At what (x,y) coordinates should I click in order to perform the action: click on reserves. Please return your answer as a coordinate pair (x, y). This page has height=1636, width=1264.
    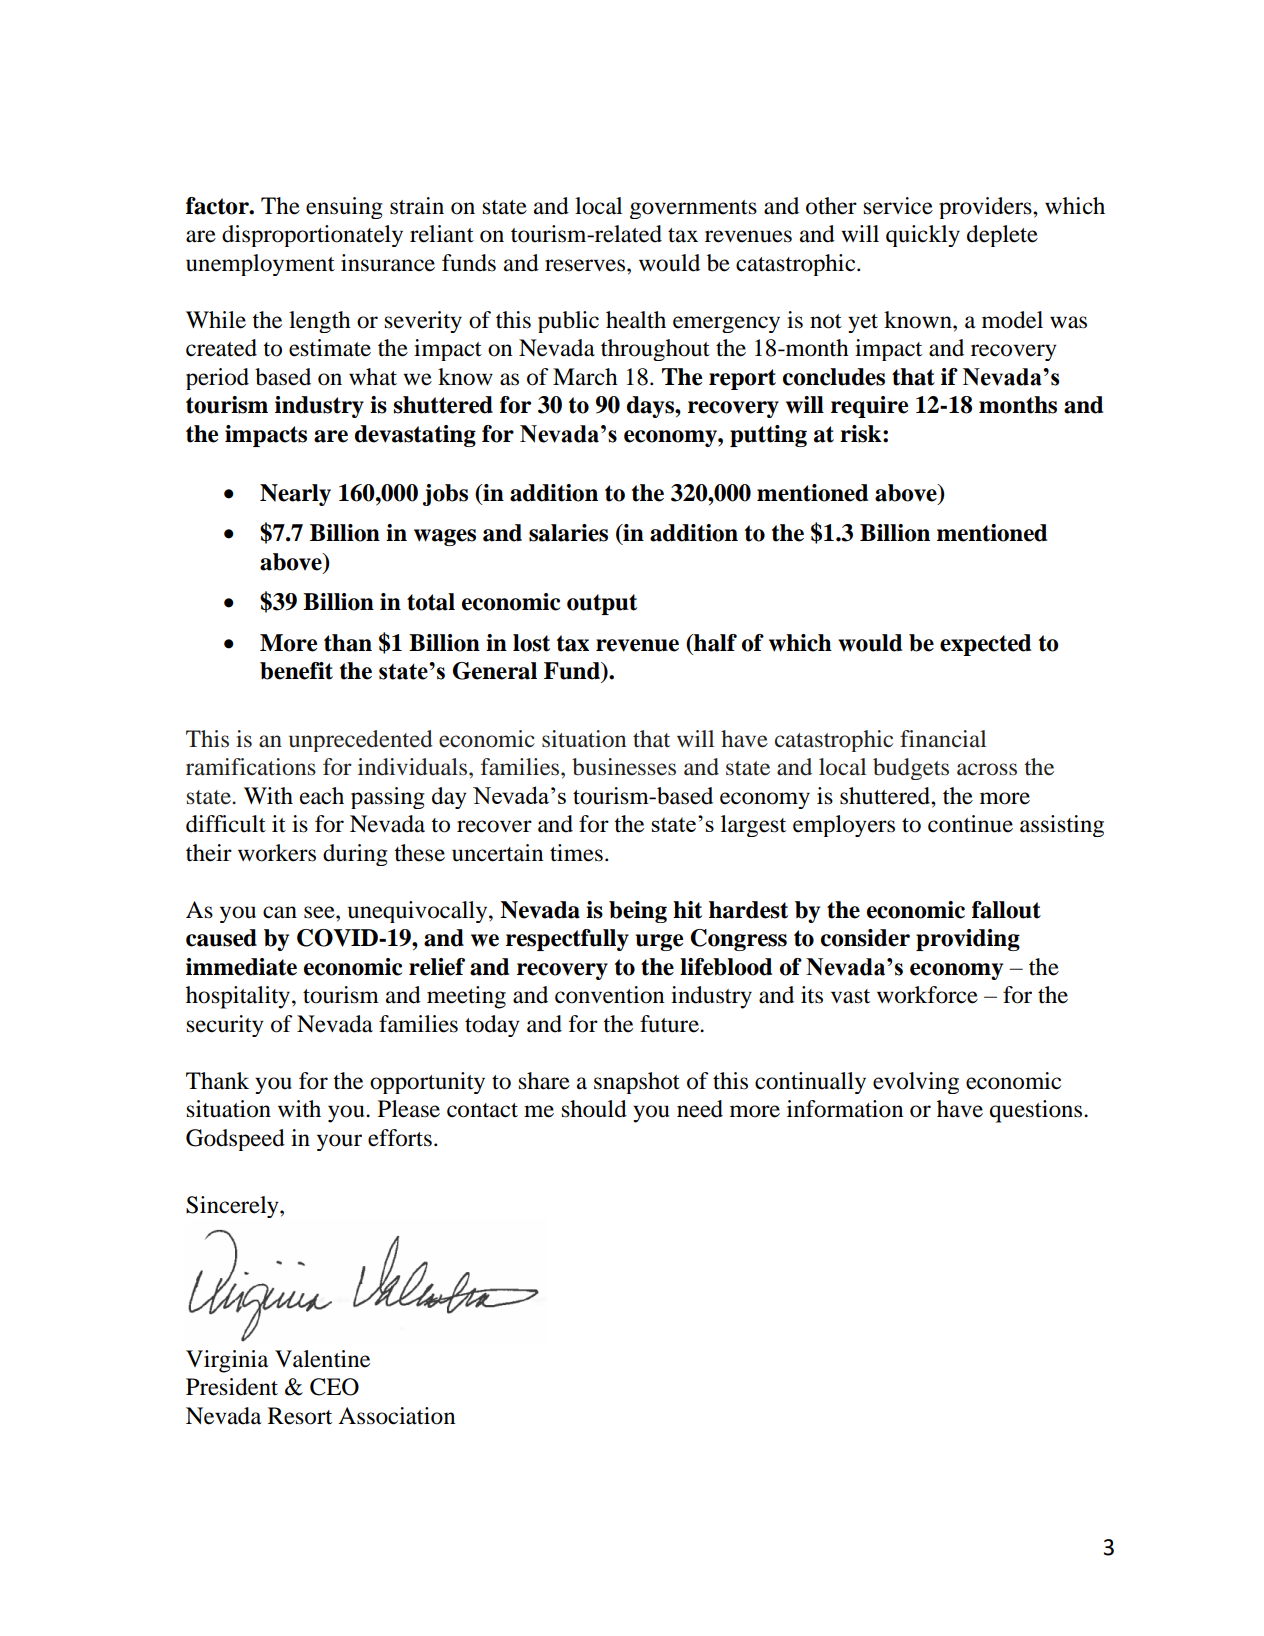
    Looking at the image, I should click on (585, 265).
